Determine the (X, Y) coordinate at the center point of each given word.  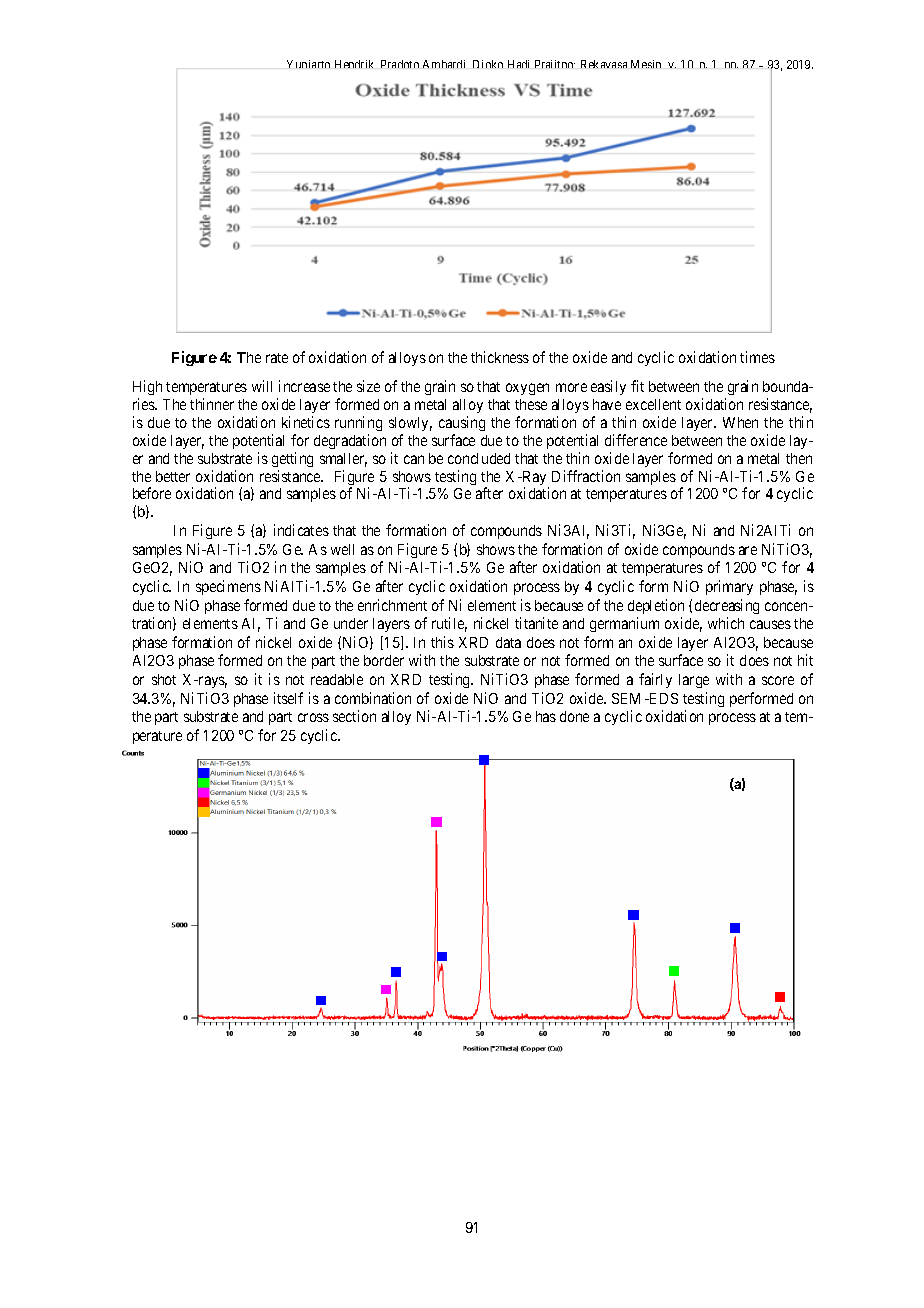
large (694, 681)
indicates (301, 530)
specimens (228, 587)
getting (292, 459)
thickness (500, 357)
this (442, 642)
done (574, 716)
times (757, 357)
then (799, 458)
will (262, 386)
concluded (479, 458)
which (726, 623)
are (748, 550)
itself (288, 698)
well (342, 549)
